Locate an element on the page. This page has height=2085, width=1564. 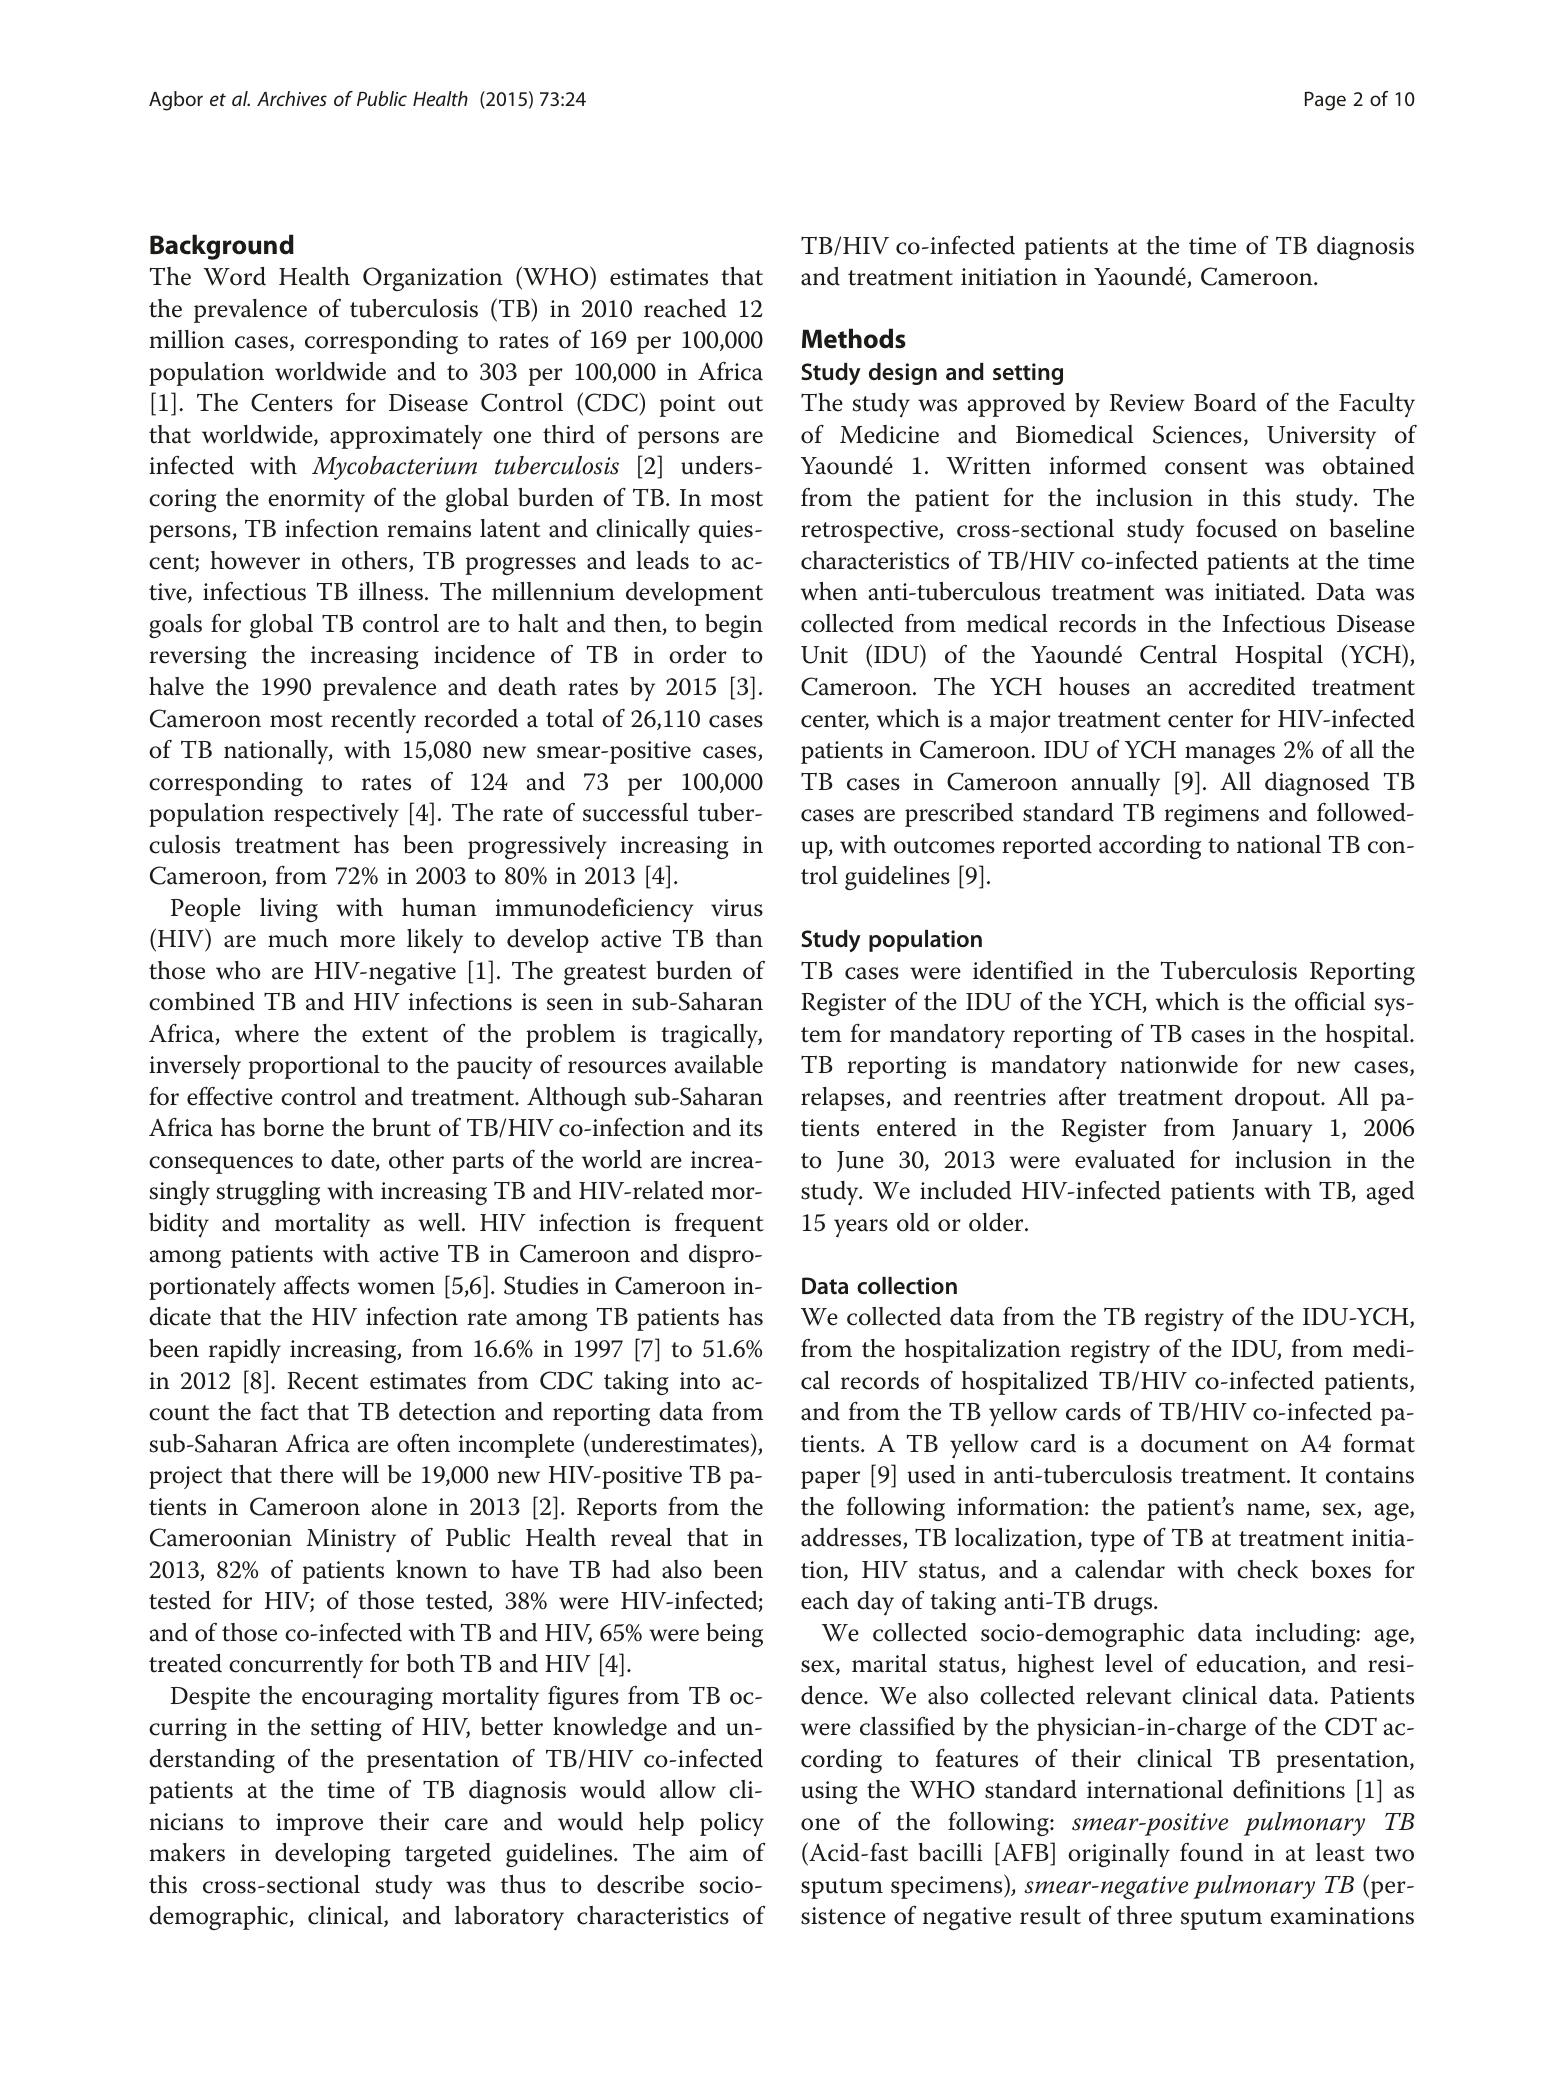
where is located at coordinates (267, 1033).
